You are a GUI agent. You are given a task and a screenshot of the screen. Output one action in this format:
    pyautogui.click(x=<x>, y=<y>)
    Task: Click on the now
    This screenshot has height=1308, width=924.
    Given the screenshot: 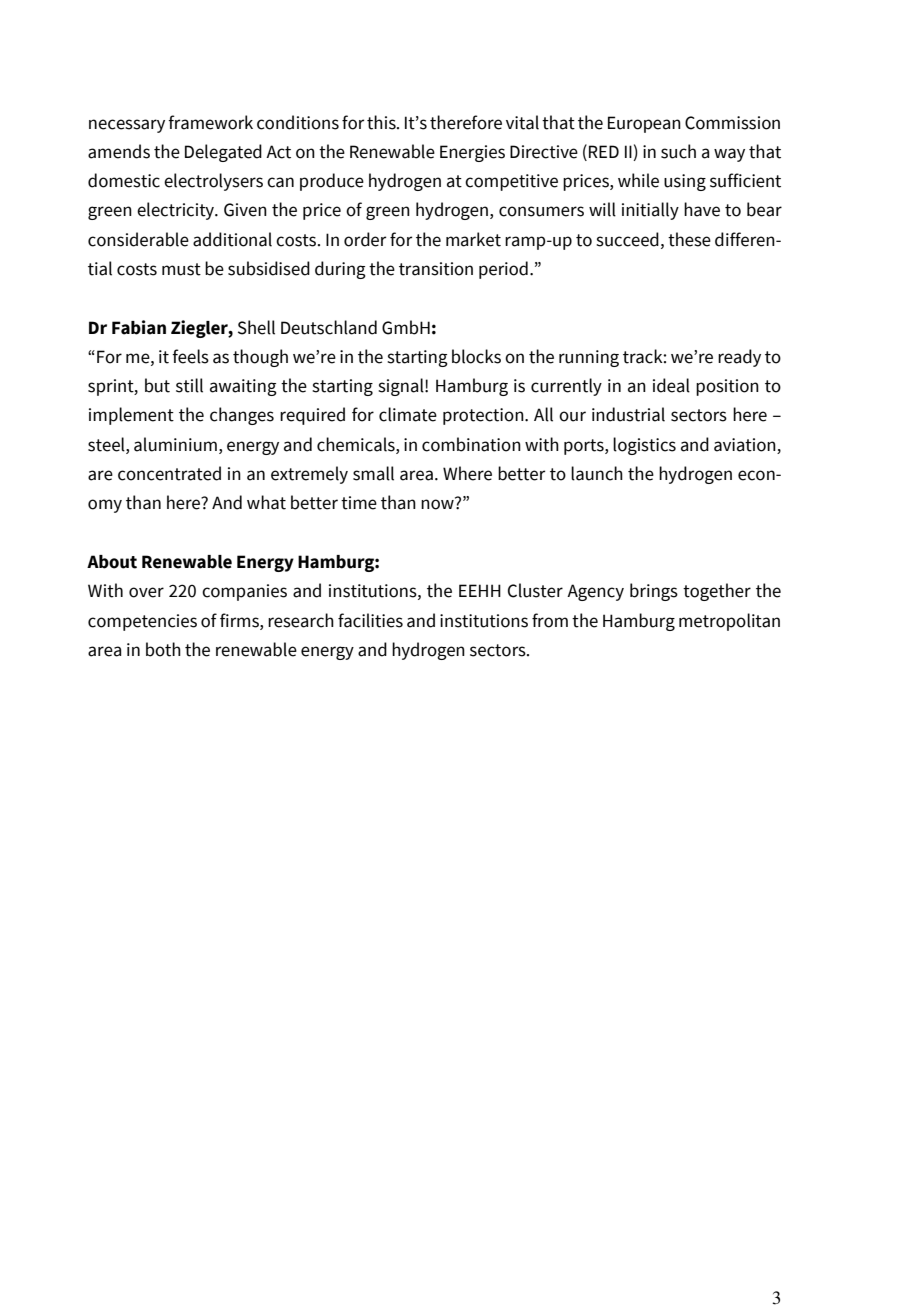 What is the action you would take?
    pyautogui.click(x=438, y=504)
